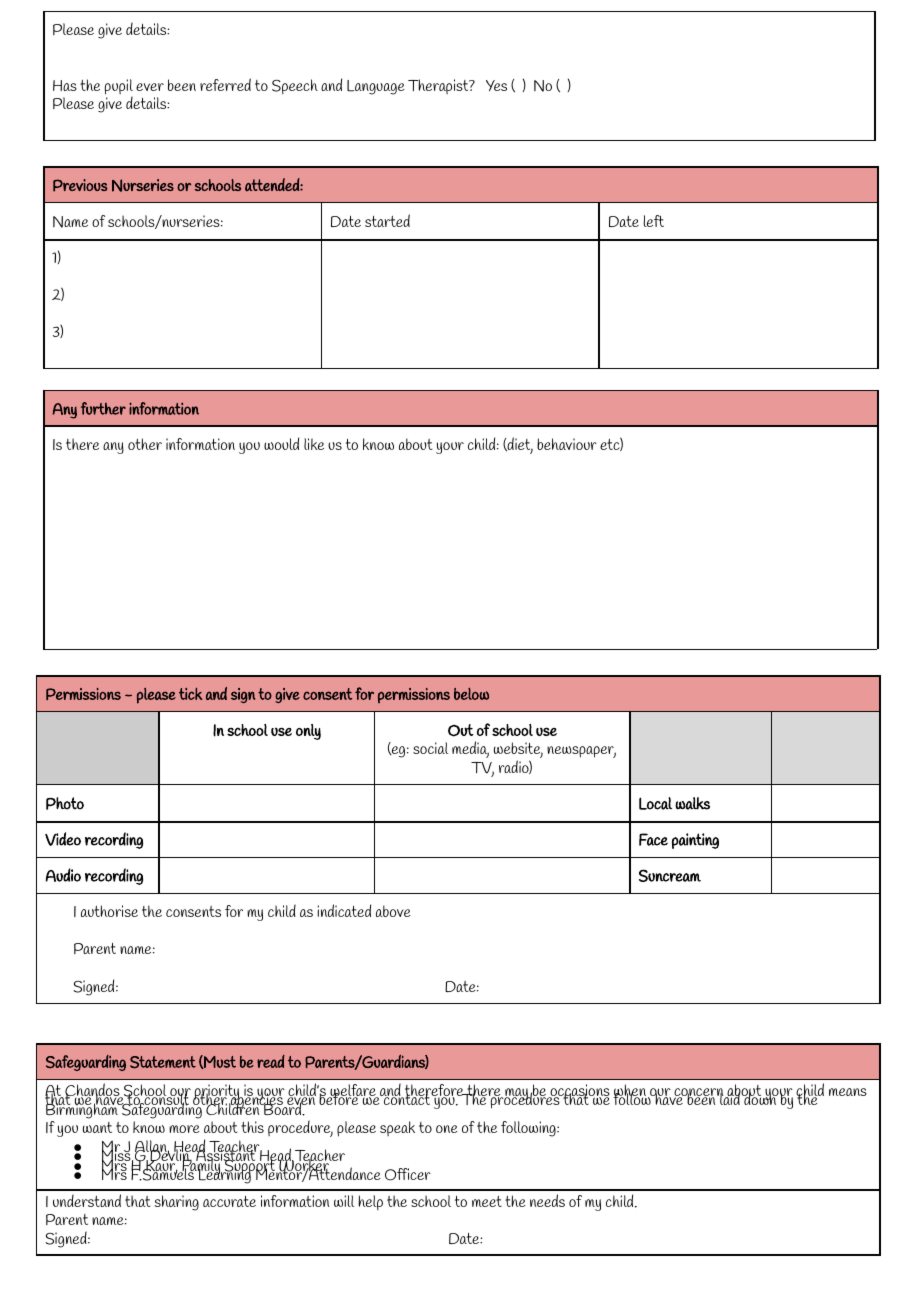  Describe the element at coordinates (692, 803) in the image. I see `walks` at that location.
